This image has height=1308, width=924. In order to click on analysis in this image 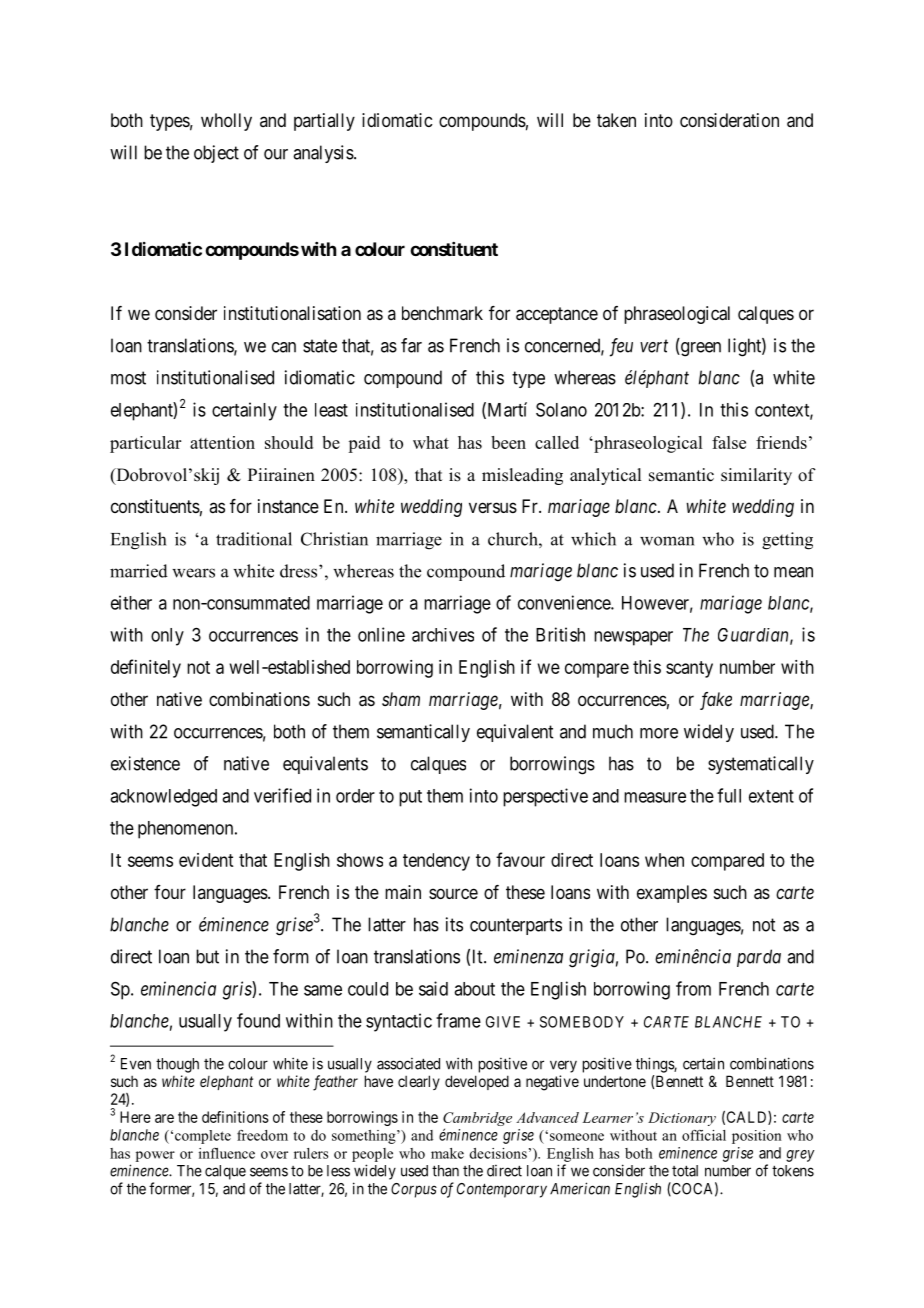, I will do `click(323, 154)`.
